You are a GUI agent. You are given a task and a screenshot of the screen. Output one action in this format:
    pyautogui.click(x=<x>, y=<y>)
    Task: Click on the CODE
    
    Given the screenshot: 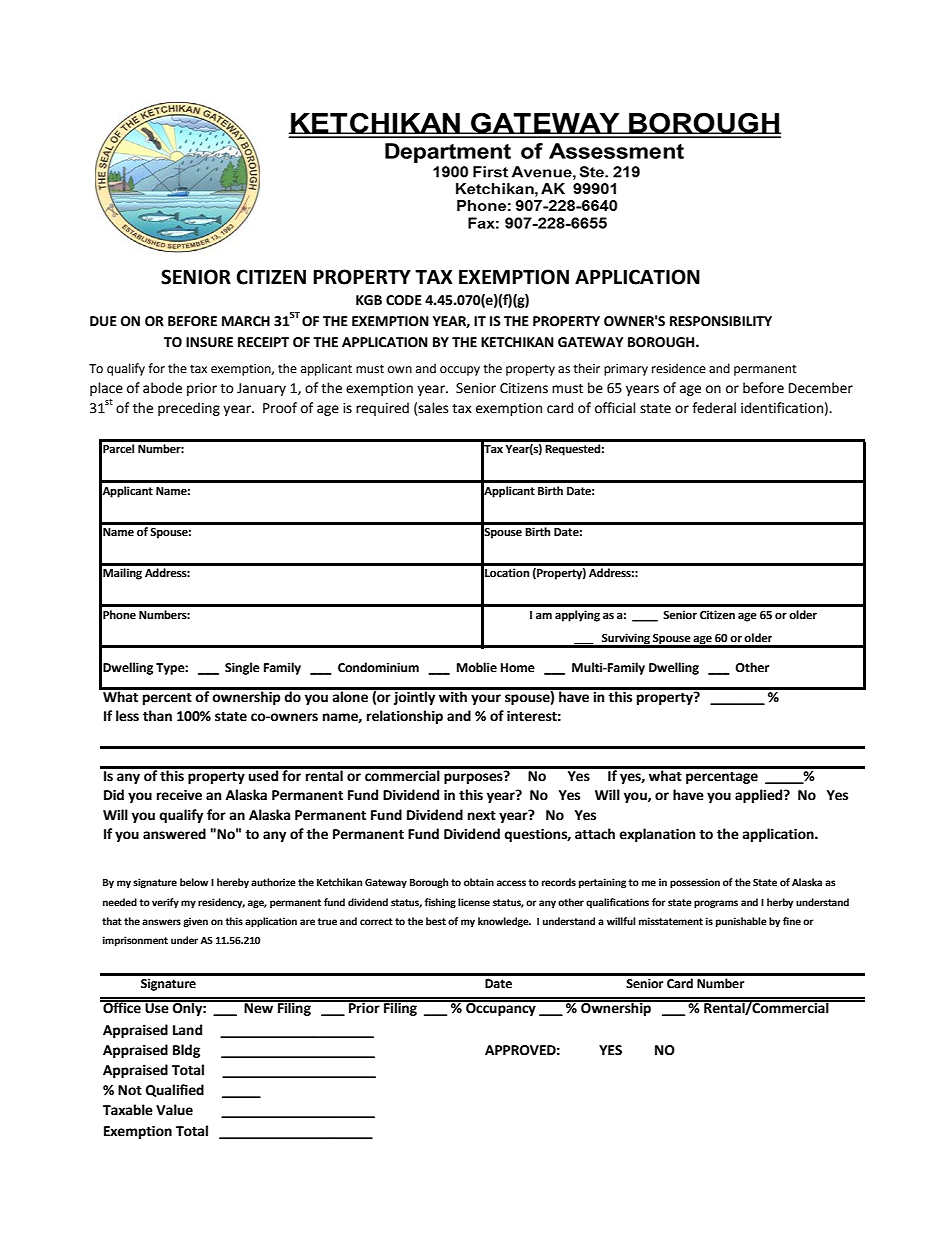 What is the action you would take?
    pyautogui.click(x=404, y=300)
